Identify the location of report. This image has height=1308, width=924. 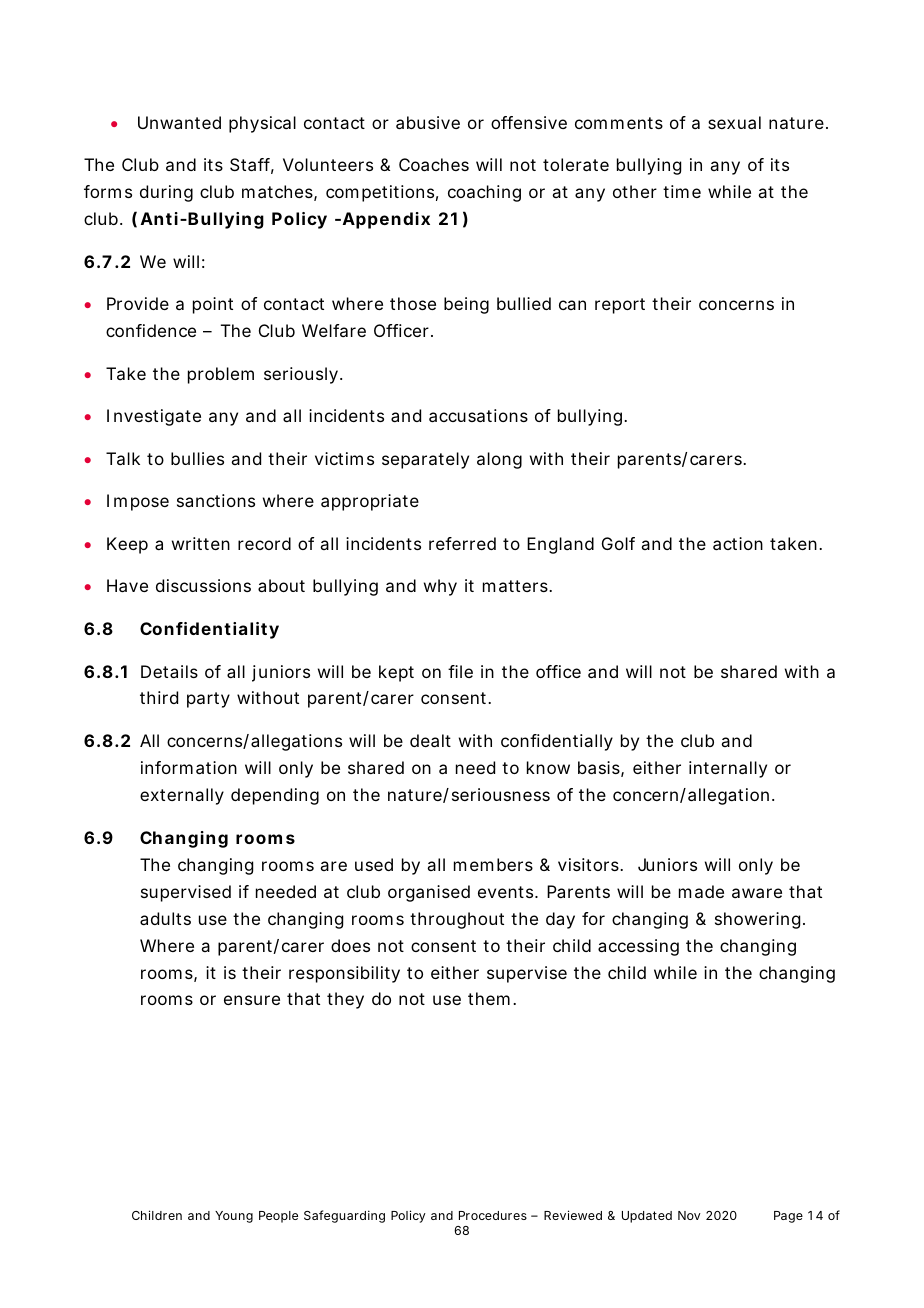
(620, 306).
